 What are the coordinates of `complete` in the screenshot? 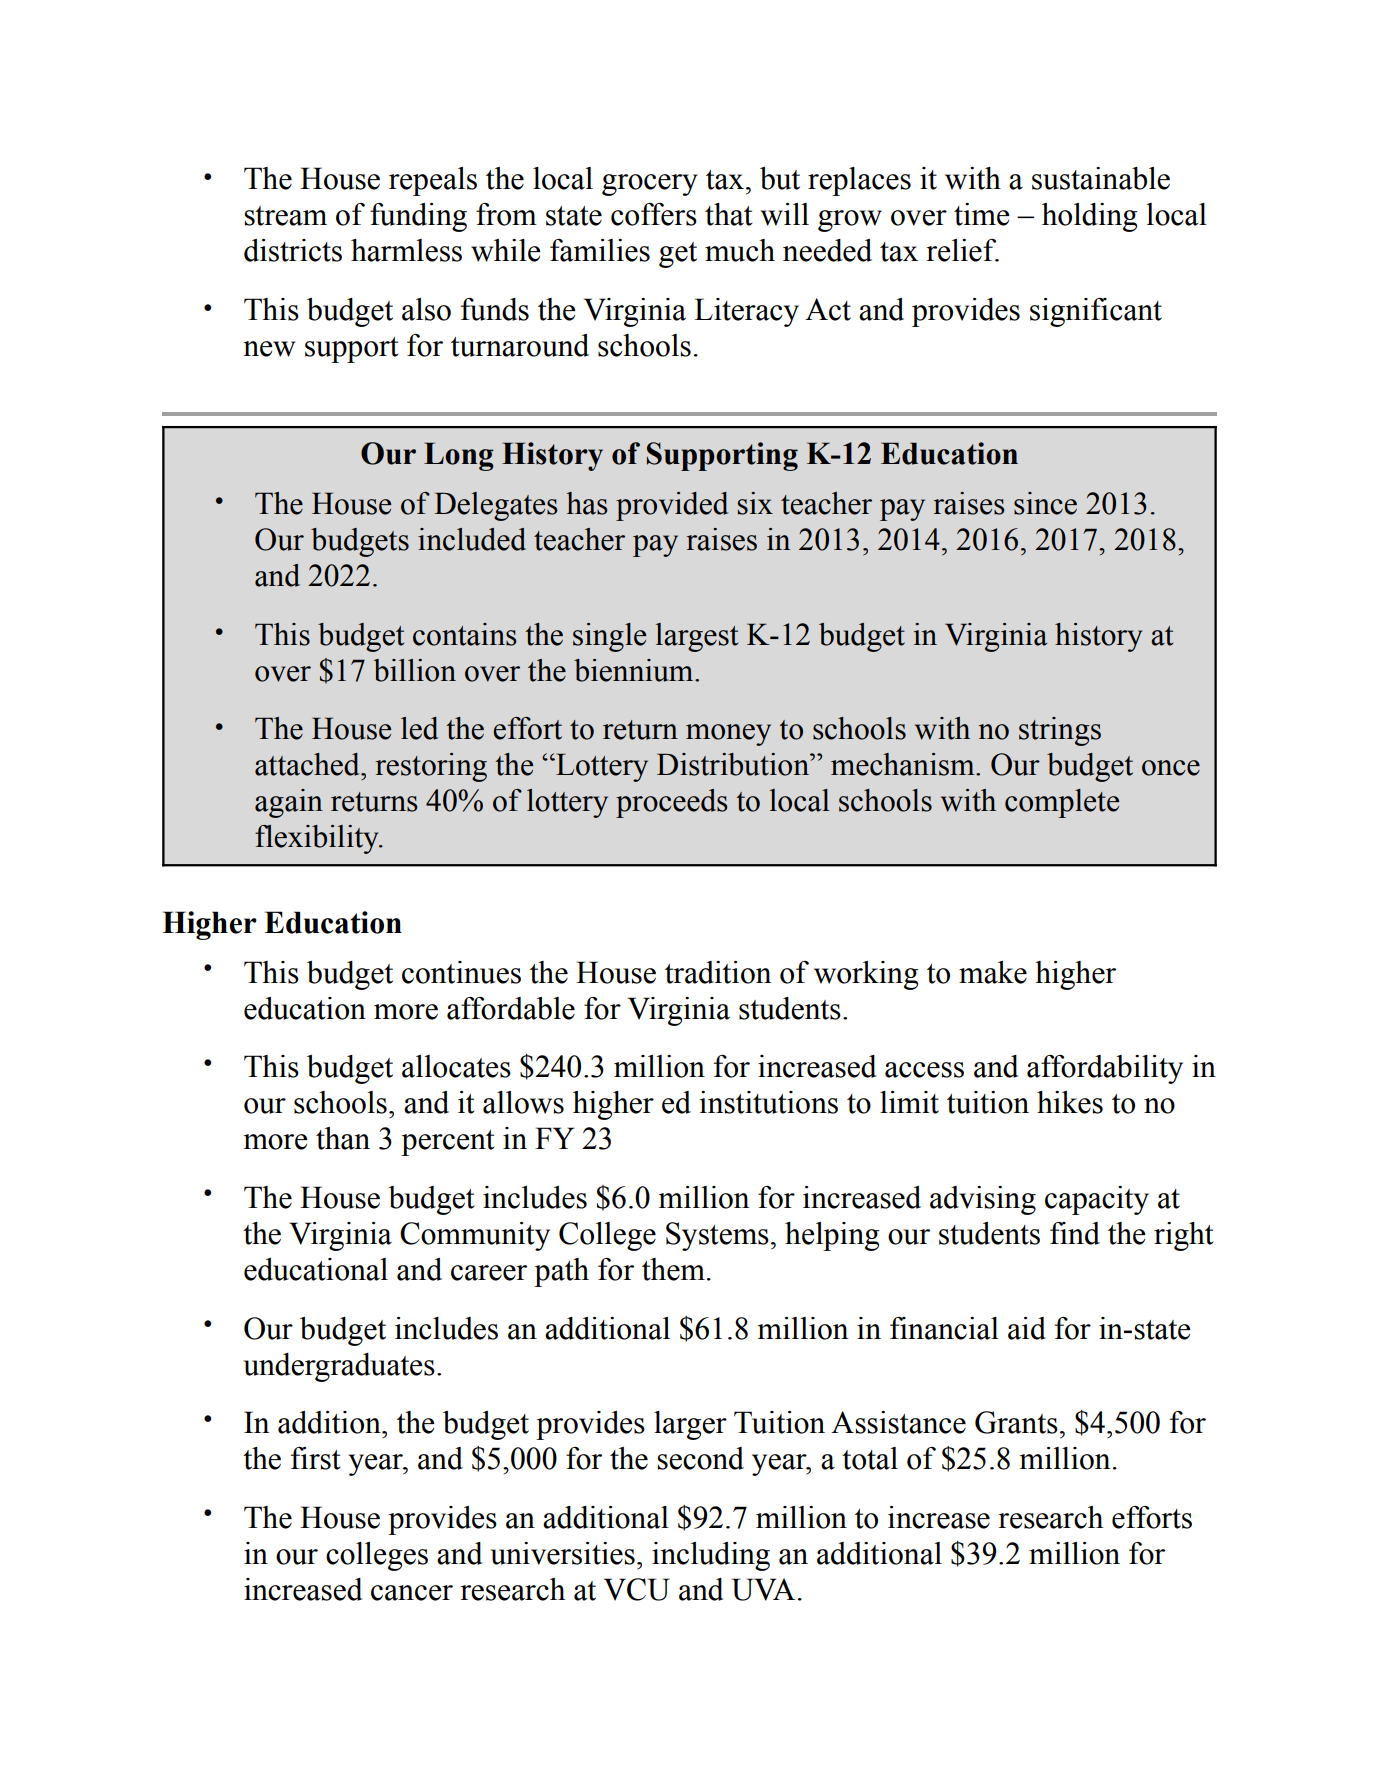 It's located at (1062, 803).
